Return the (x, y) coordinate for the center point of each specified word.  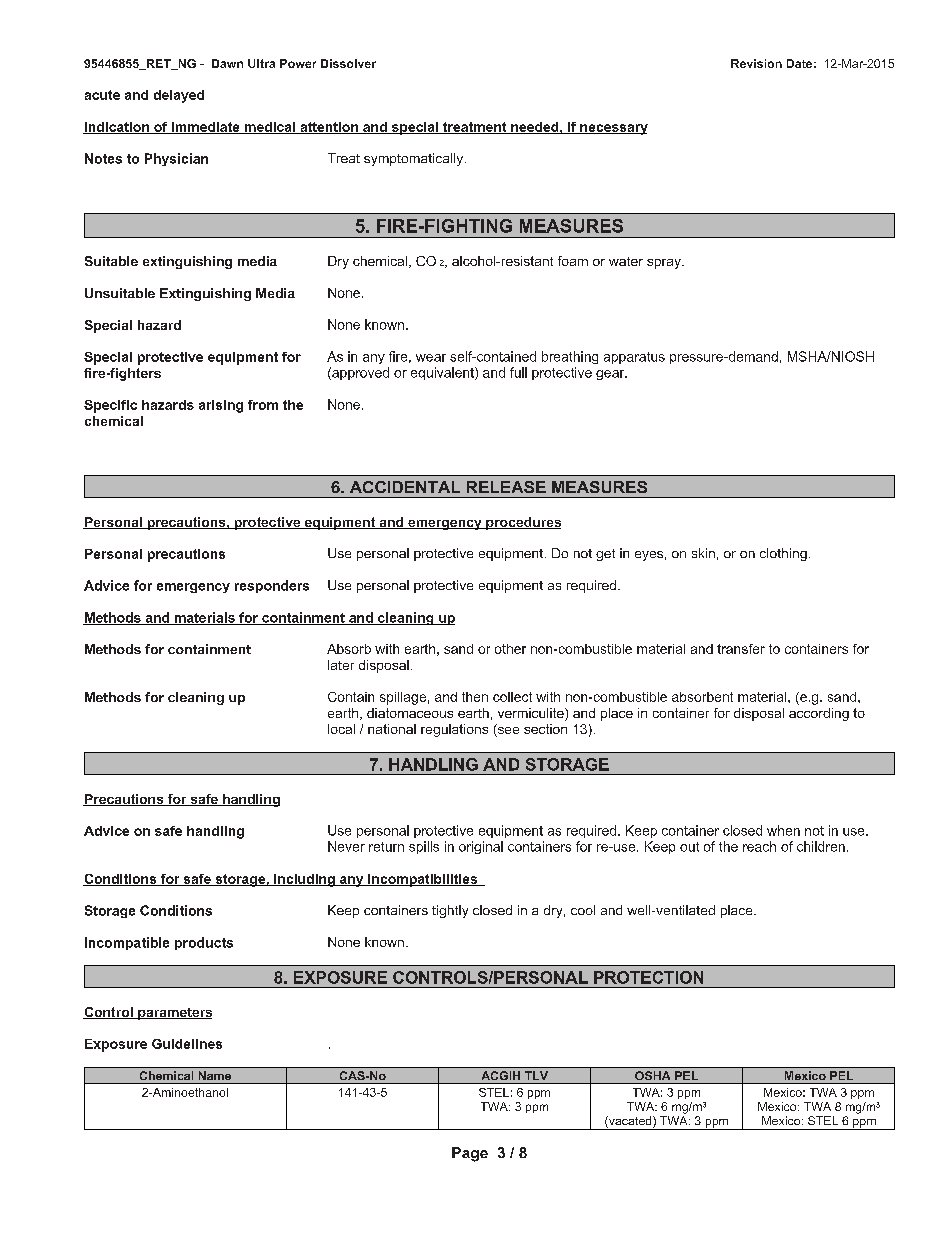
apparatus (634, 358)
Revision (756, 63)
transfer (741, 649)
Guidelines (187, 1044)
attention (329, 128)
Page (470, 1154)
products (204, 943)
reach (759, 846)
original (481, 847)
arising (221, 406)
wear (431, 358)
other (510, 649)
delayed (179, 96)
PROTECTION (648, 977)
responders (272, 586)
